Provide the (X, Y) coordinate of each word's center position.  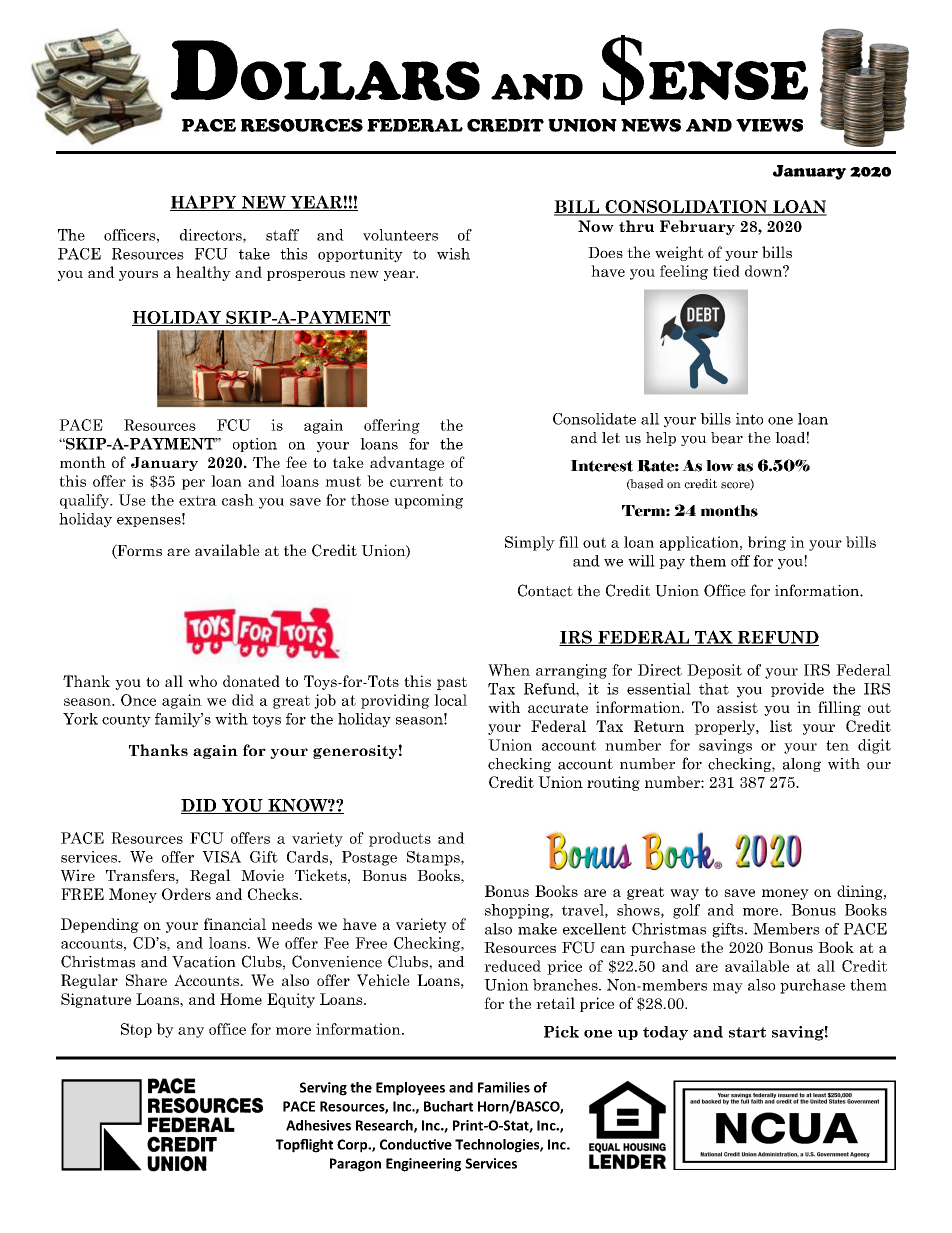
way (684, 894)
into (749, 419)
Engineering (423, 1165)
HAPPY (204, 203)
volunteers (400, 235)
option (255, 445)
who (202, 681)
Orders (186, 894)
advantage (407, 463)
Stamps (434, 858)
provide (797, 690)
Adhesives (318, 1125)
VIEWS (769, 125)
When (509, 670)
